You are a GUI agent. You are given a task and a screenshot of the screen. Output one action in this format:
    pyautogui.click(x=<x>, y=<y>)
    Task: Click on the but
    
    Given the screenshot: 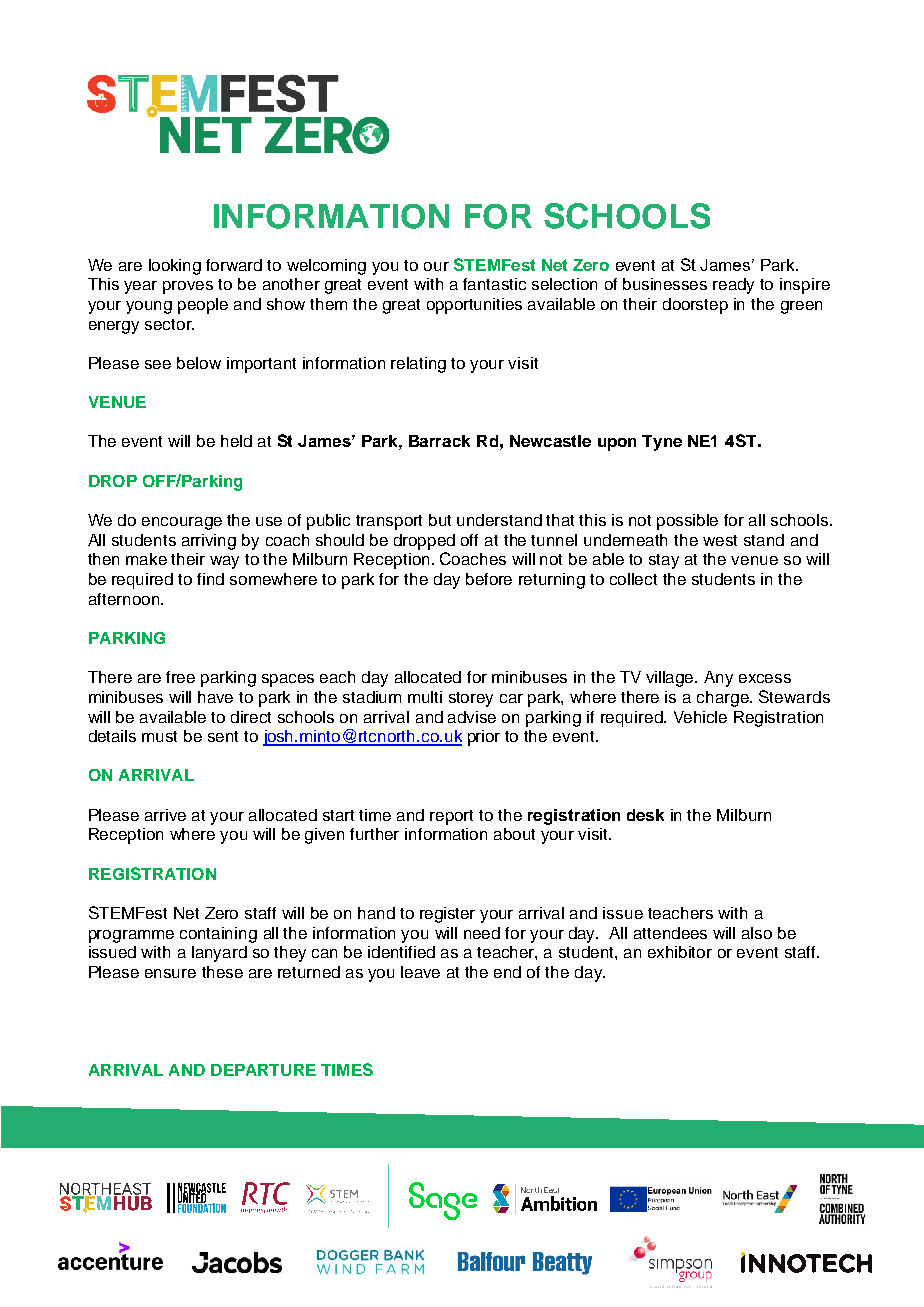 What is the action you would take?
    pyautogui.click(x=440, y=520)
